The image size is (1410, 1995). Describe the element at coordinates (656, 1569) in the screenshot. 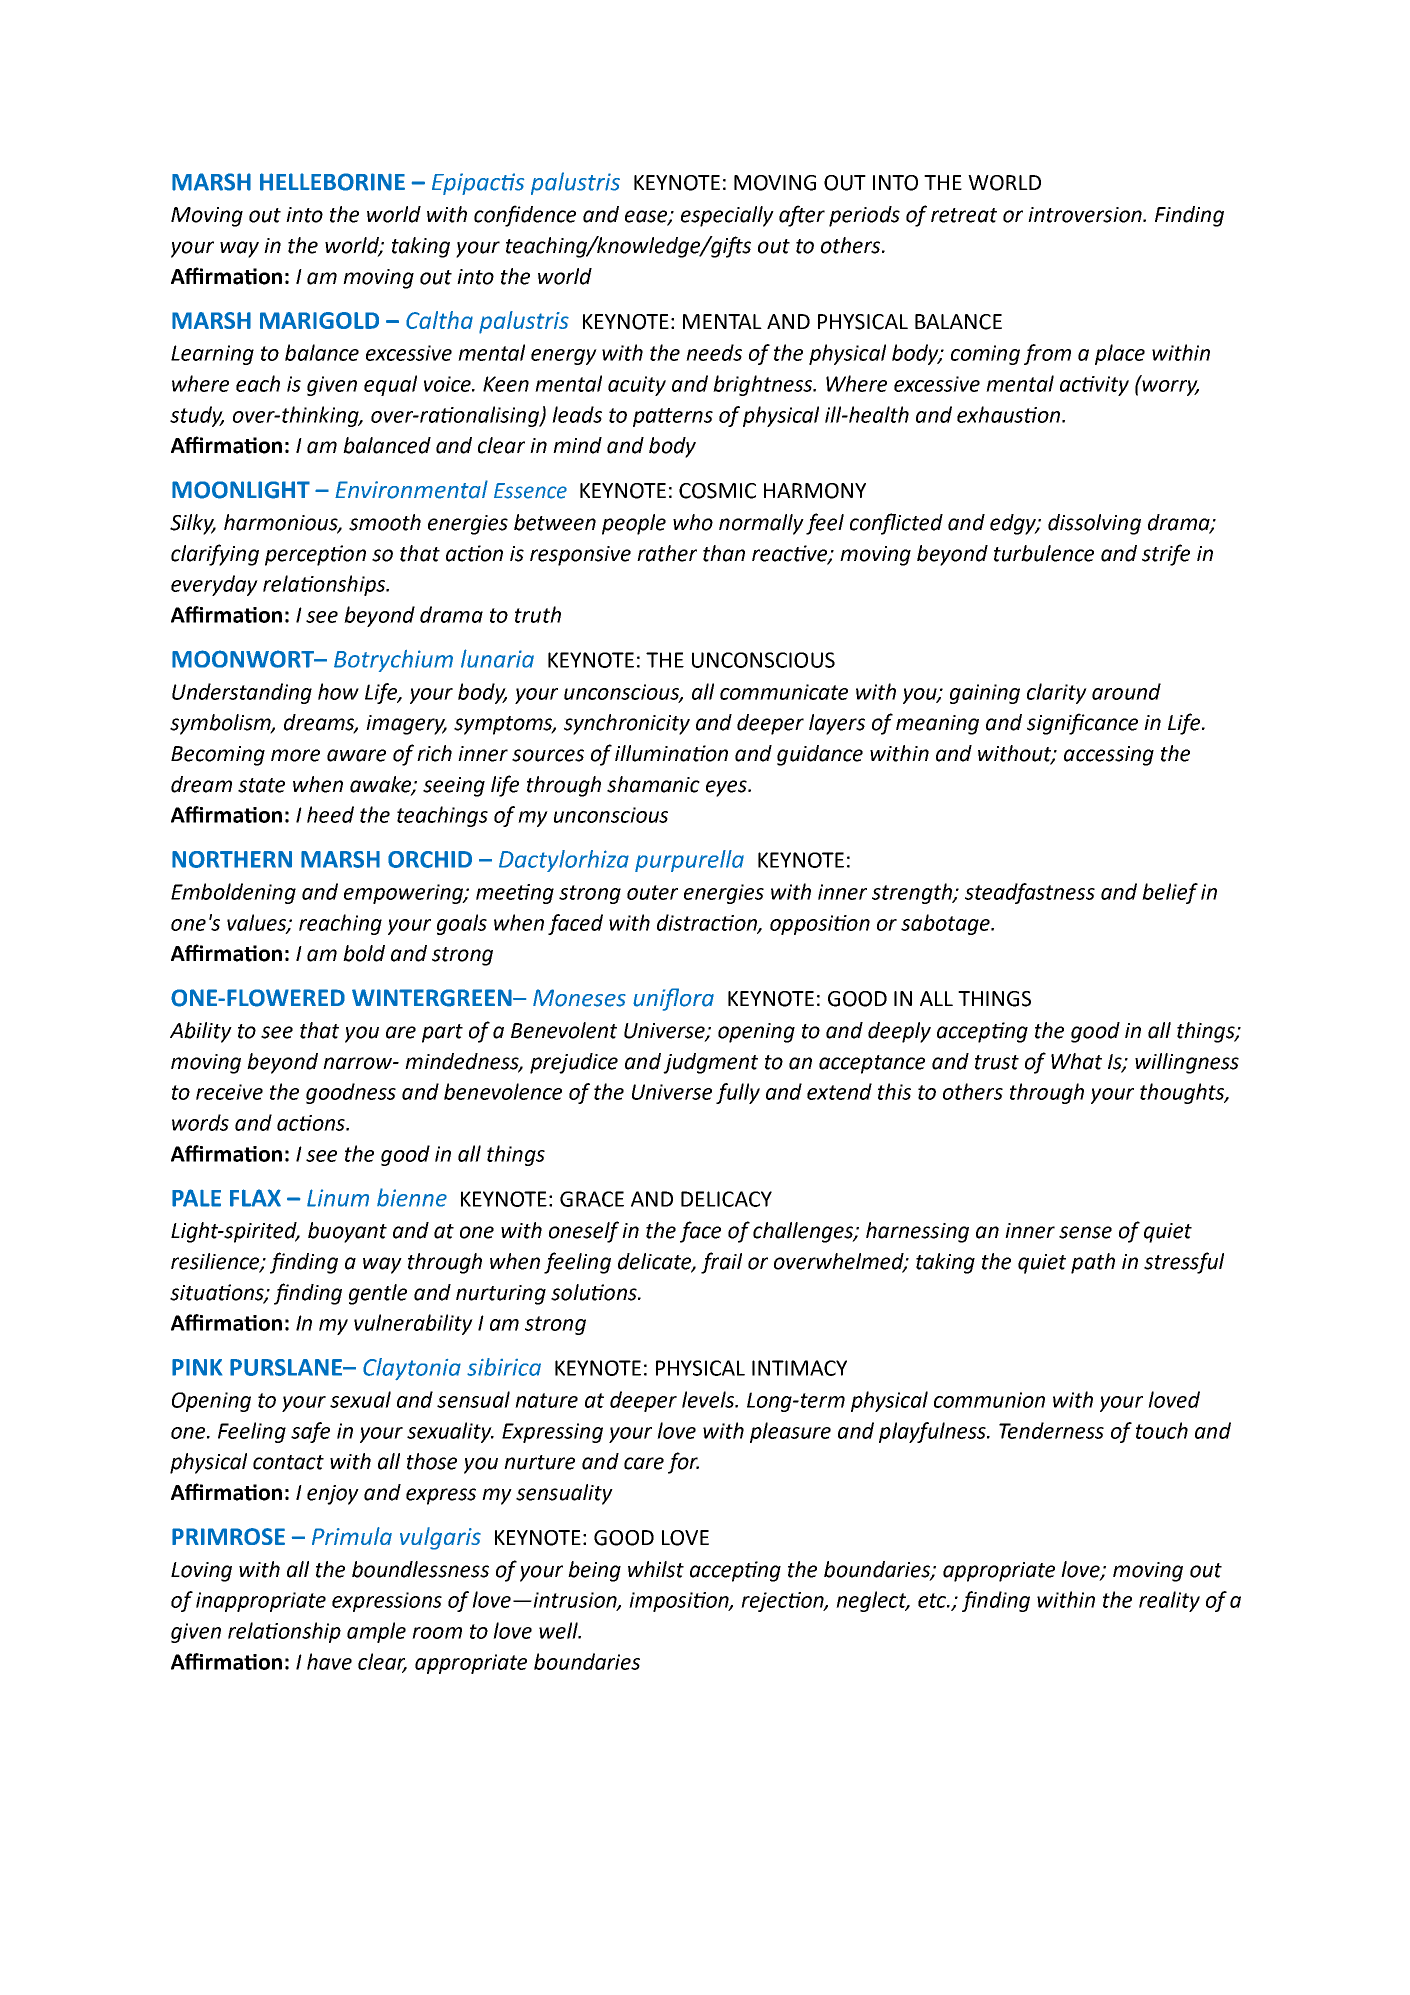

I see `whilst` at that location.
